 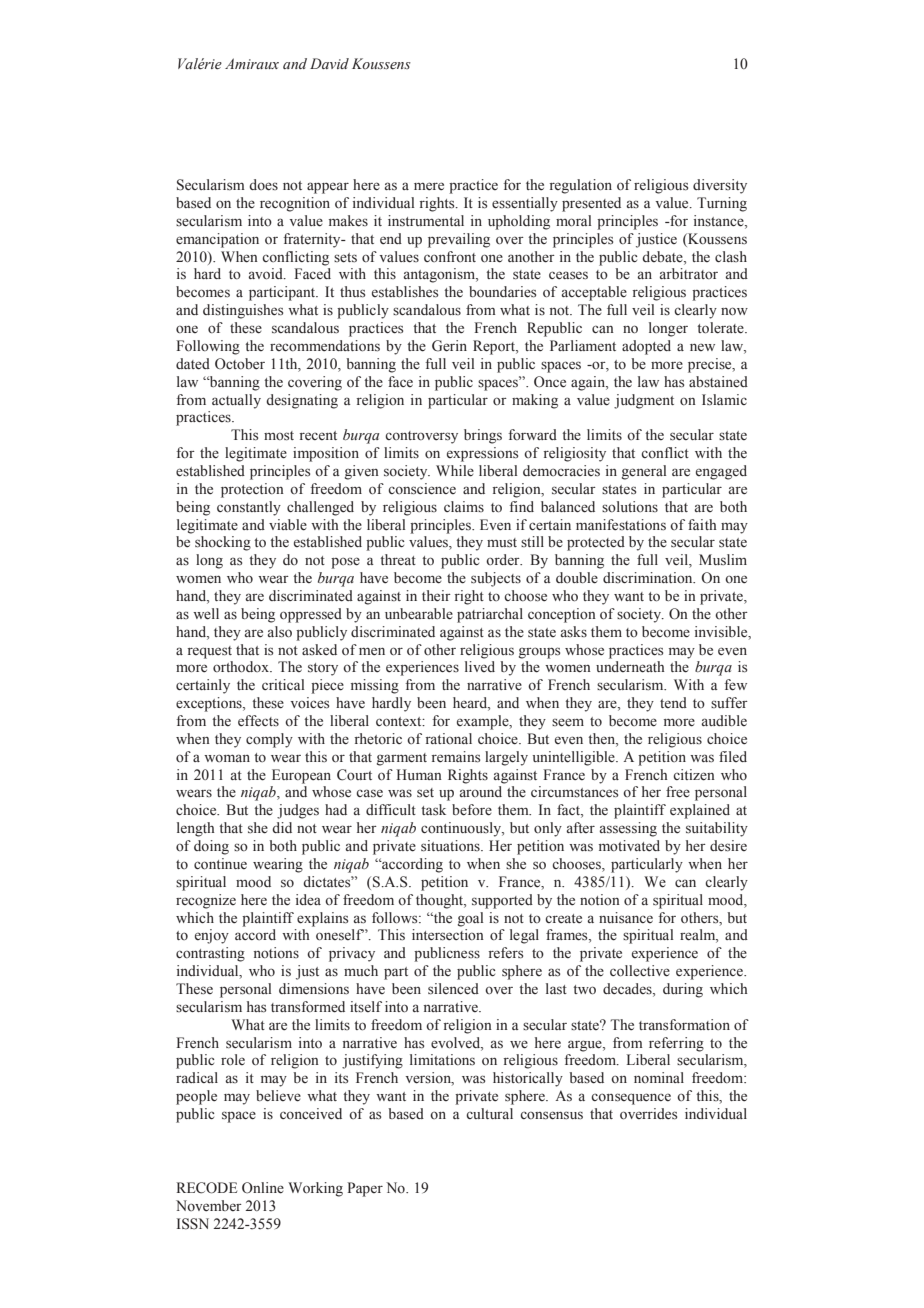 What do you see at coordinates (329, 63) in the page?
I see `David` at bounding box center [329, 63].
